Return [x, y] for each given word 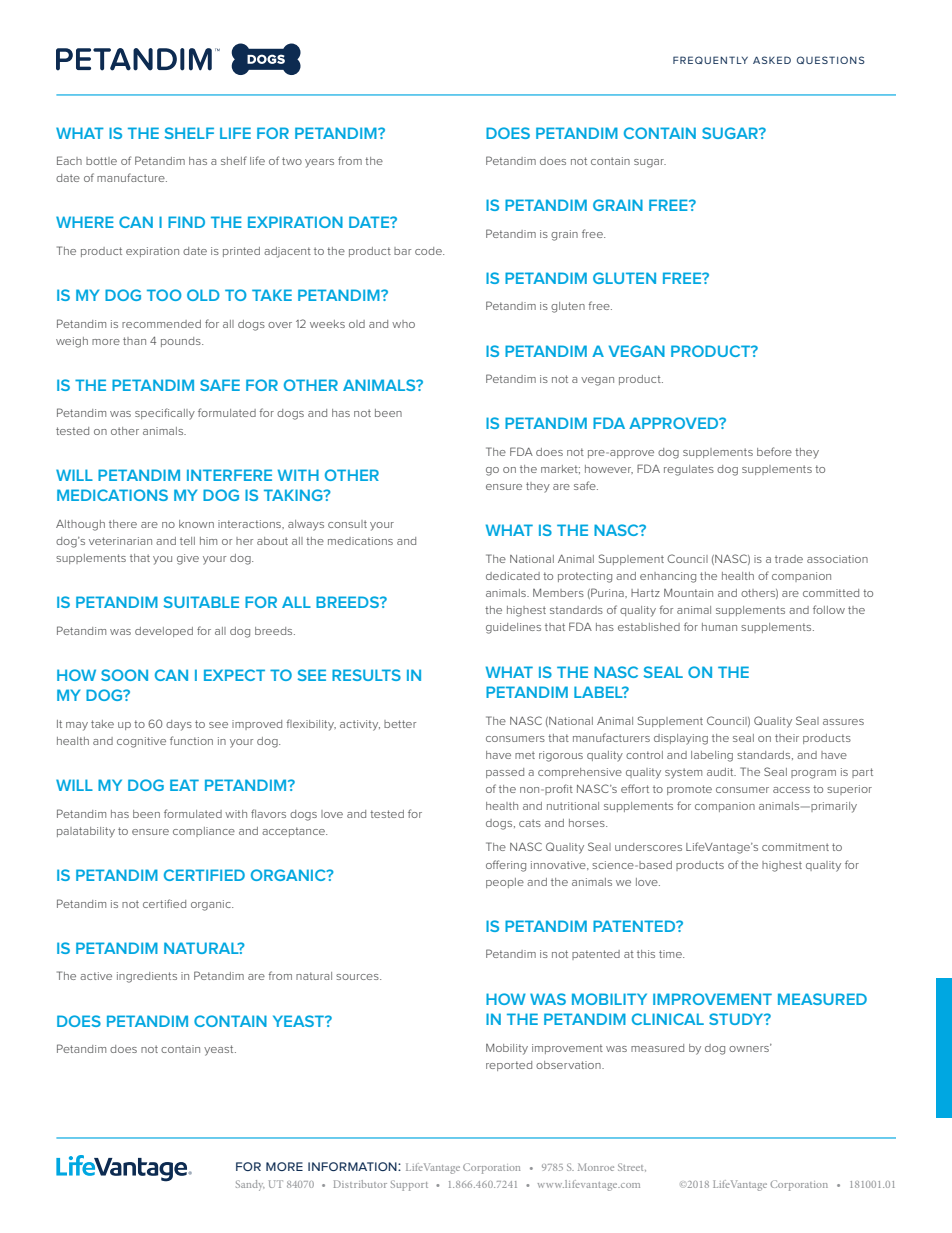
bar [402, 251]
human [719, 627]
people [505, 883]
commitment [795, 847]
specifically [165, 414]
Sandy [250, 1185]
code [429, 251]
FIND [186, 222]
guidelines [513, 628]
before [774, 451]
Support [409, 1185]
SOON [124, 675]
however [609, 469]
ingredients [147, 977]
